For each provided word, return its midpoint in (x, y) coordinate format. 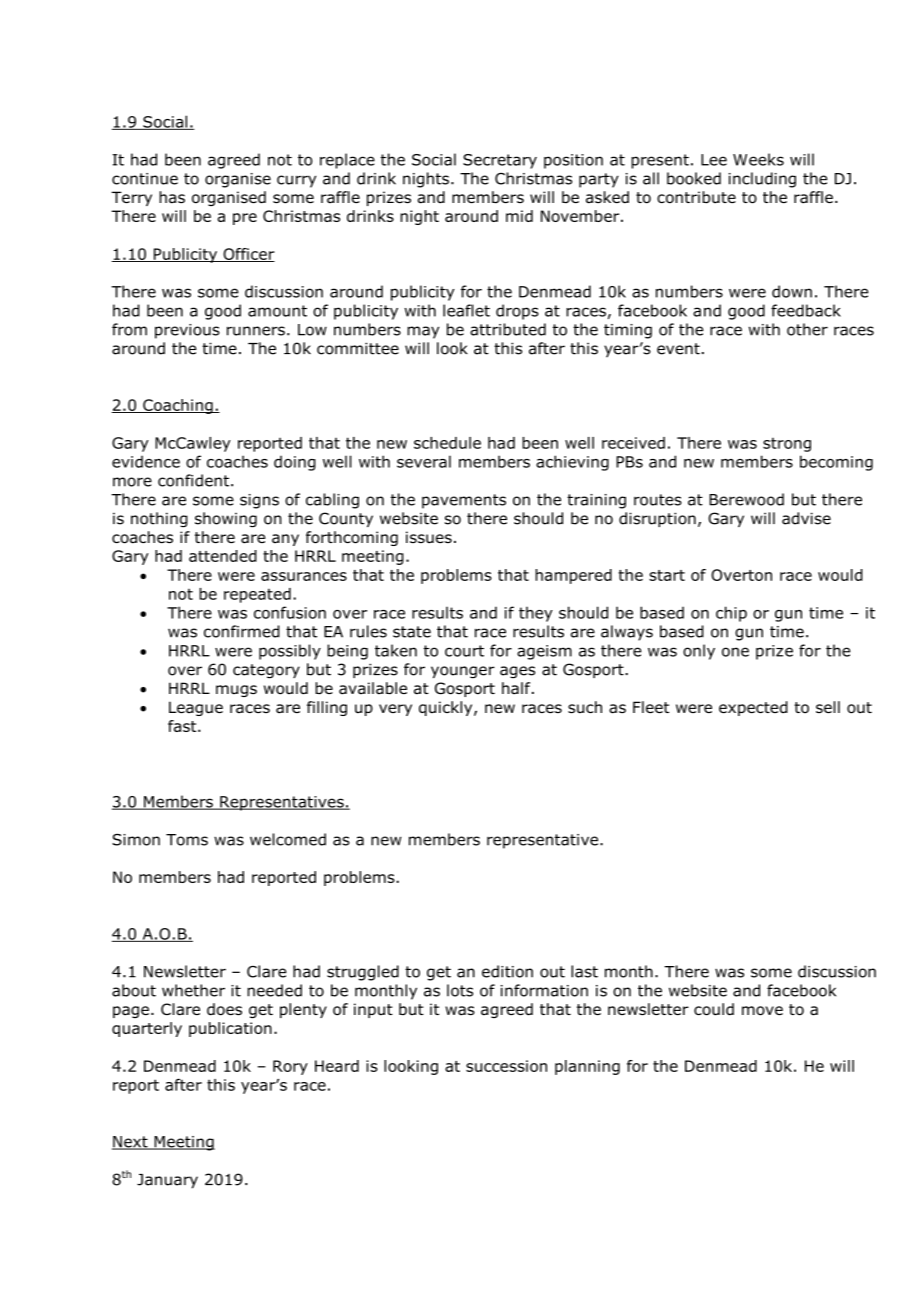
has (172, 197)
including (762, 180)
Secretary (500, 161)
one (735, 652)
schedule (447, 443)
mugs (236, 691)
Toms (187, 840)
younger (463, 672)
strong (787, 444)
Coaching (178, 406)
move (762, 1011)
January (167, 1181)
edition (507, 971)
